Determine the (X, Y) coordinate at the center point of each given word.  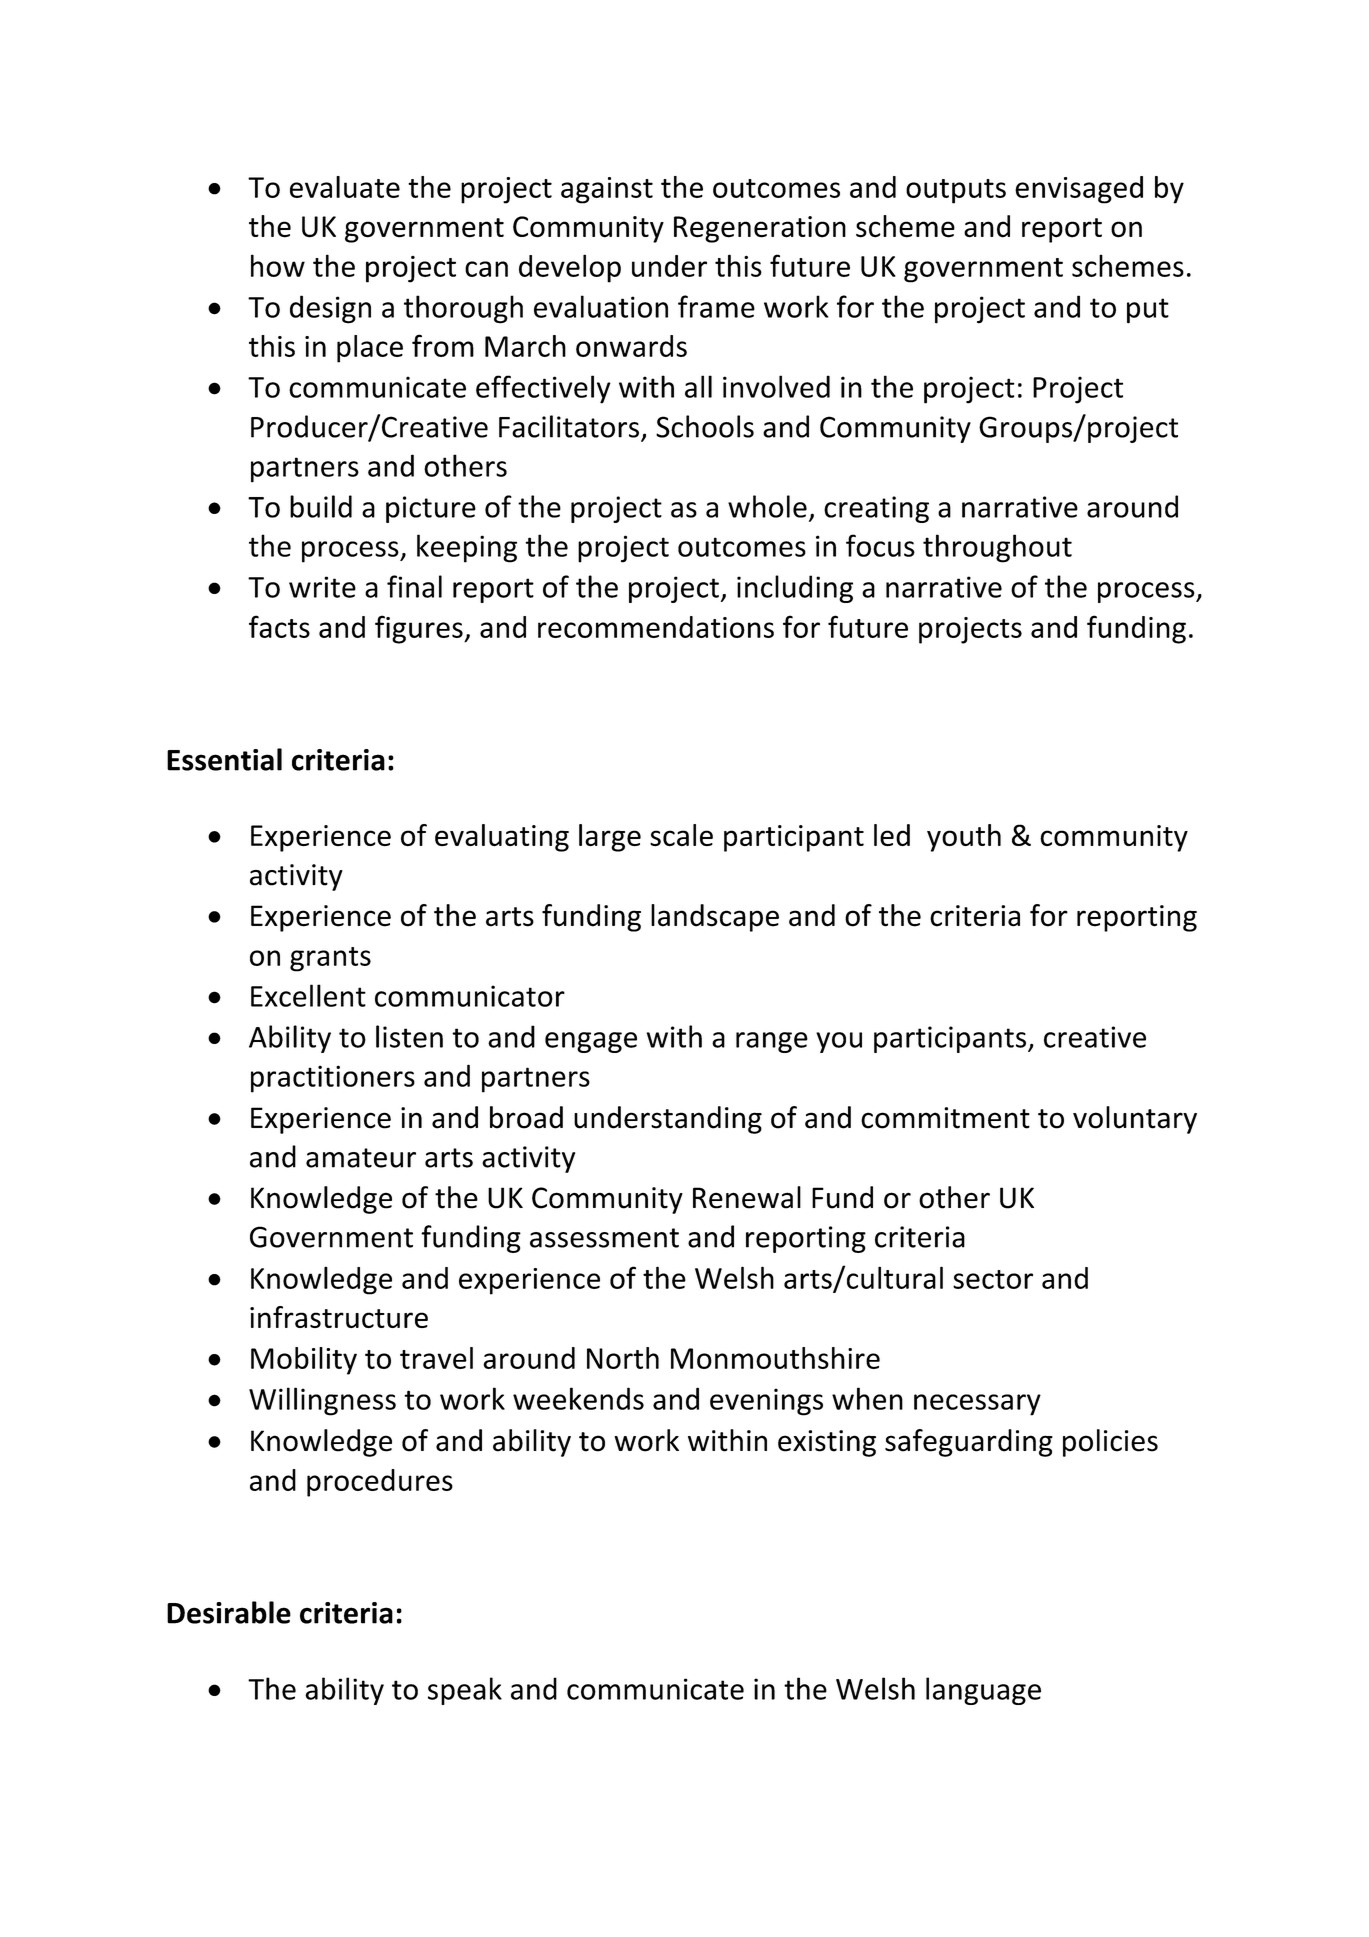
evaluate (345, 187)
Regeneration (760, 229)
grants (330, 959)
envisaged (1079, 190)
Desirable (229, 1612)
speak (465, 1691)
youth (964, 838)
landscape (715, 918)
